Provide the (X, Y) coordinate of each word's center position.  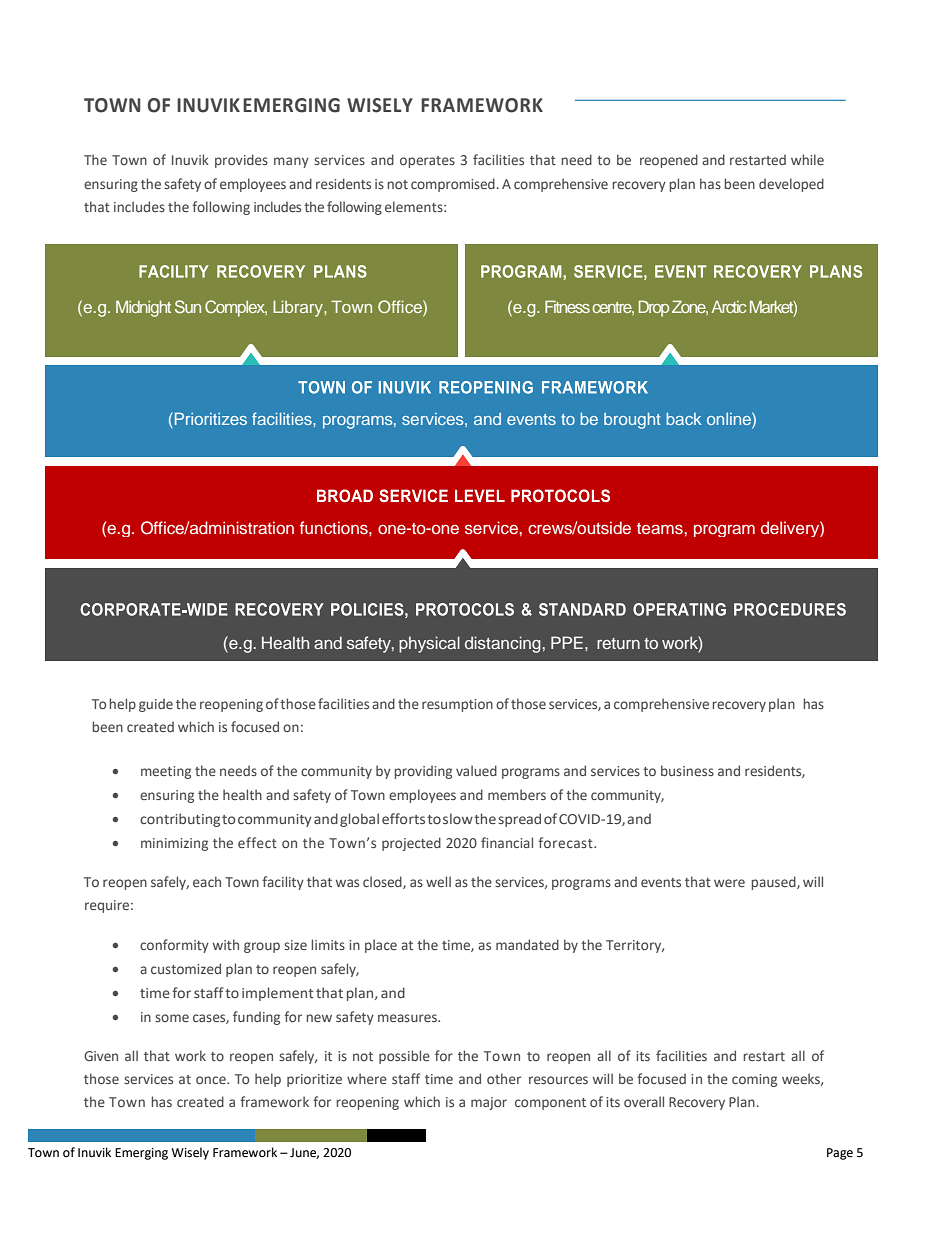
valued (476, 770)
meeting (166, 772)
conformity (174, 946)
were (729, 883)
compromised (453, 185)
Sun (188, 306)
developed (791, 185)
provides (241, 161)
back (683, 419)
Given (101, 1056)
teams (660, 528)
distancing (503, 644)
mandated (527, 944)
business (687, 770)
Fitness (567, 306)
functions (335, 527)
